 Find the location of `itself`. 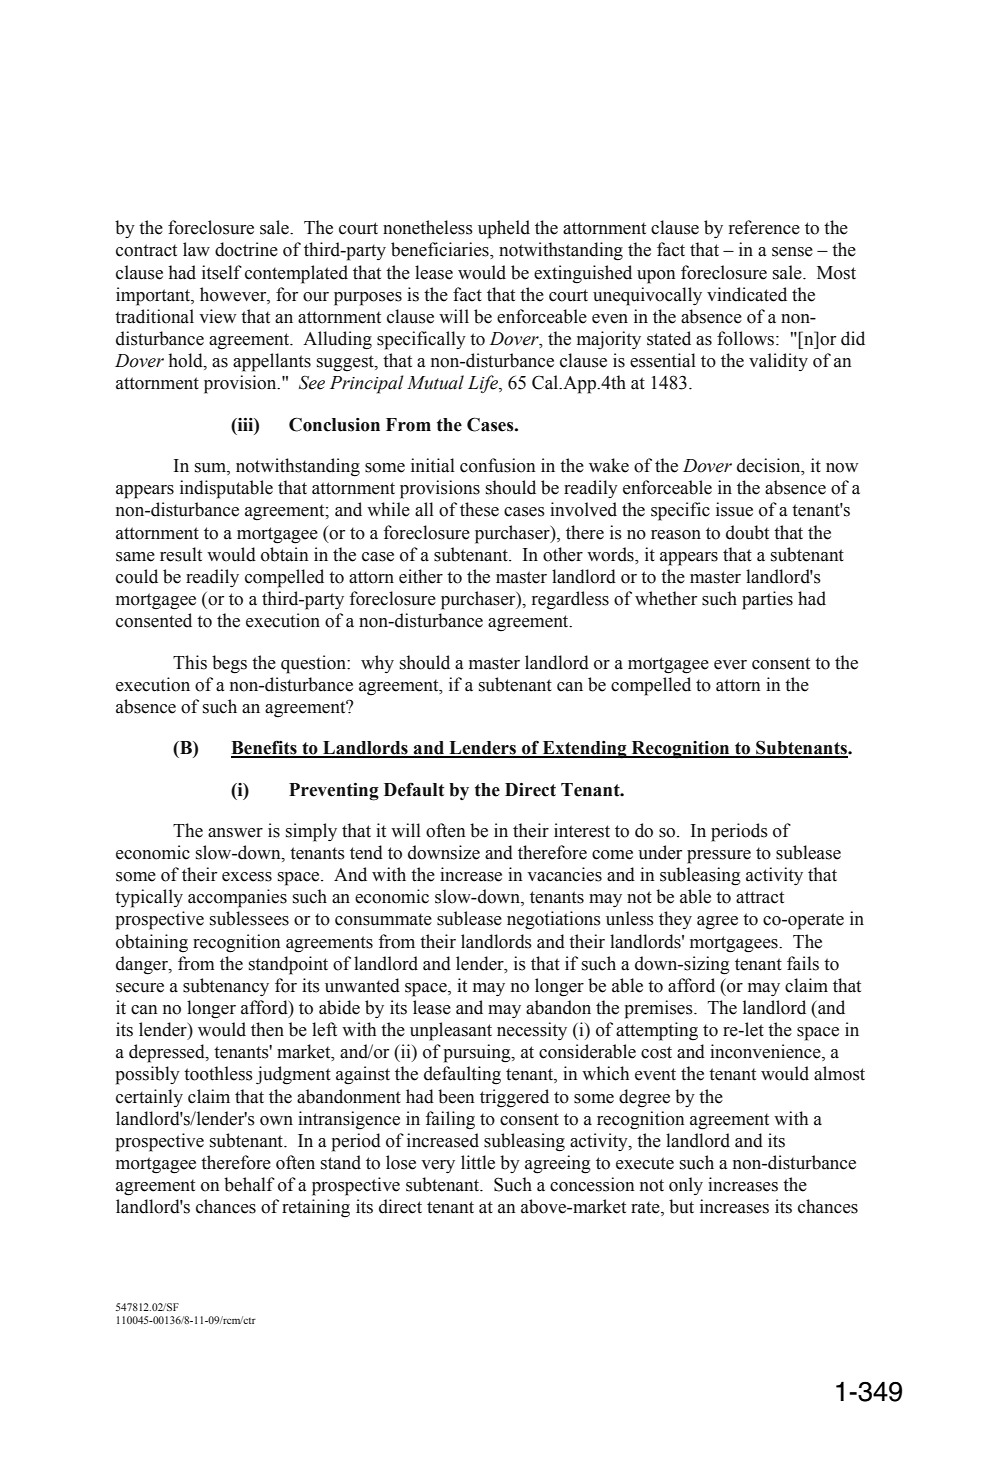

itself is located at coordinates (222, 272).
